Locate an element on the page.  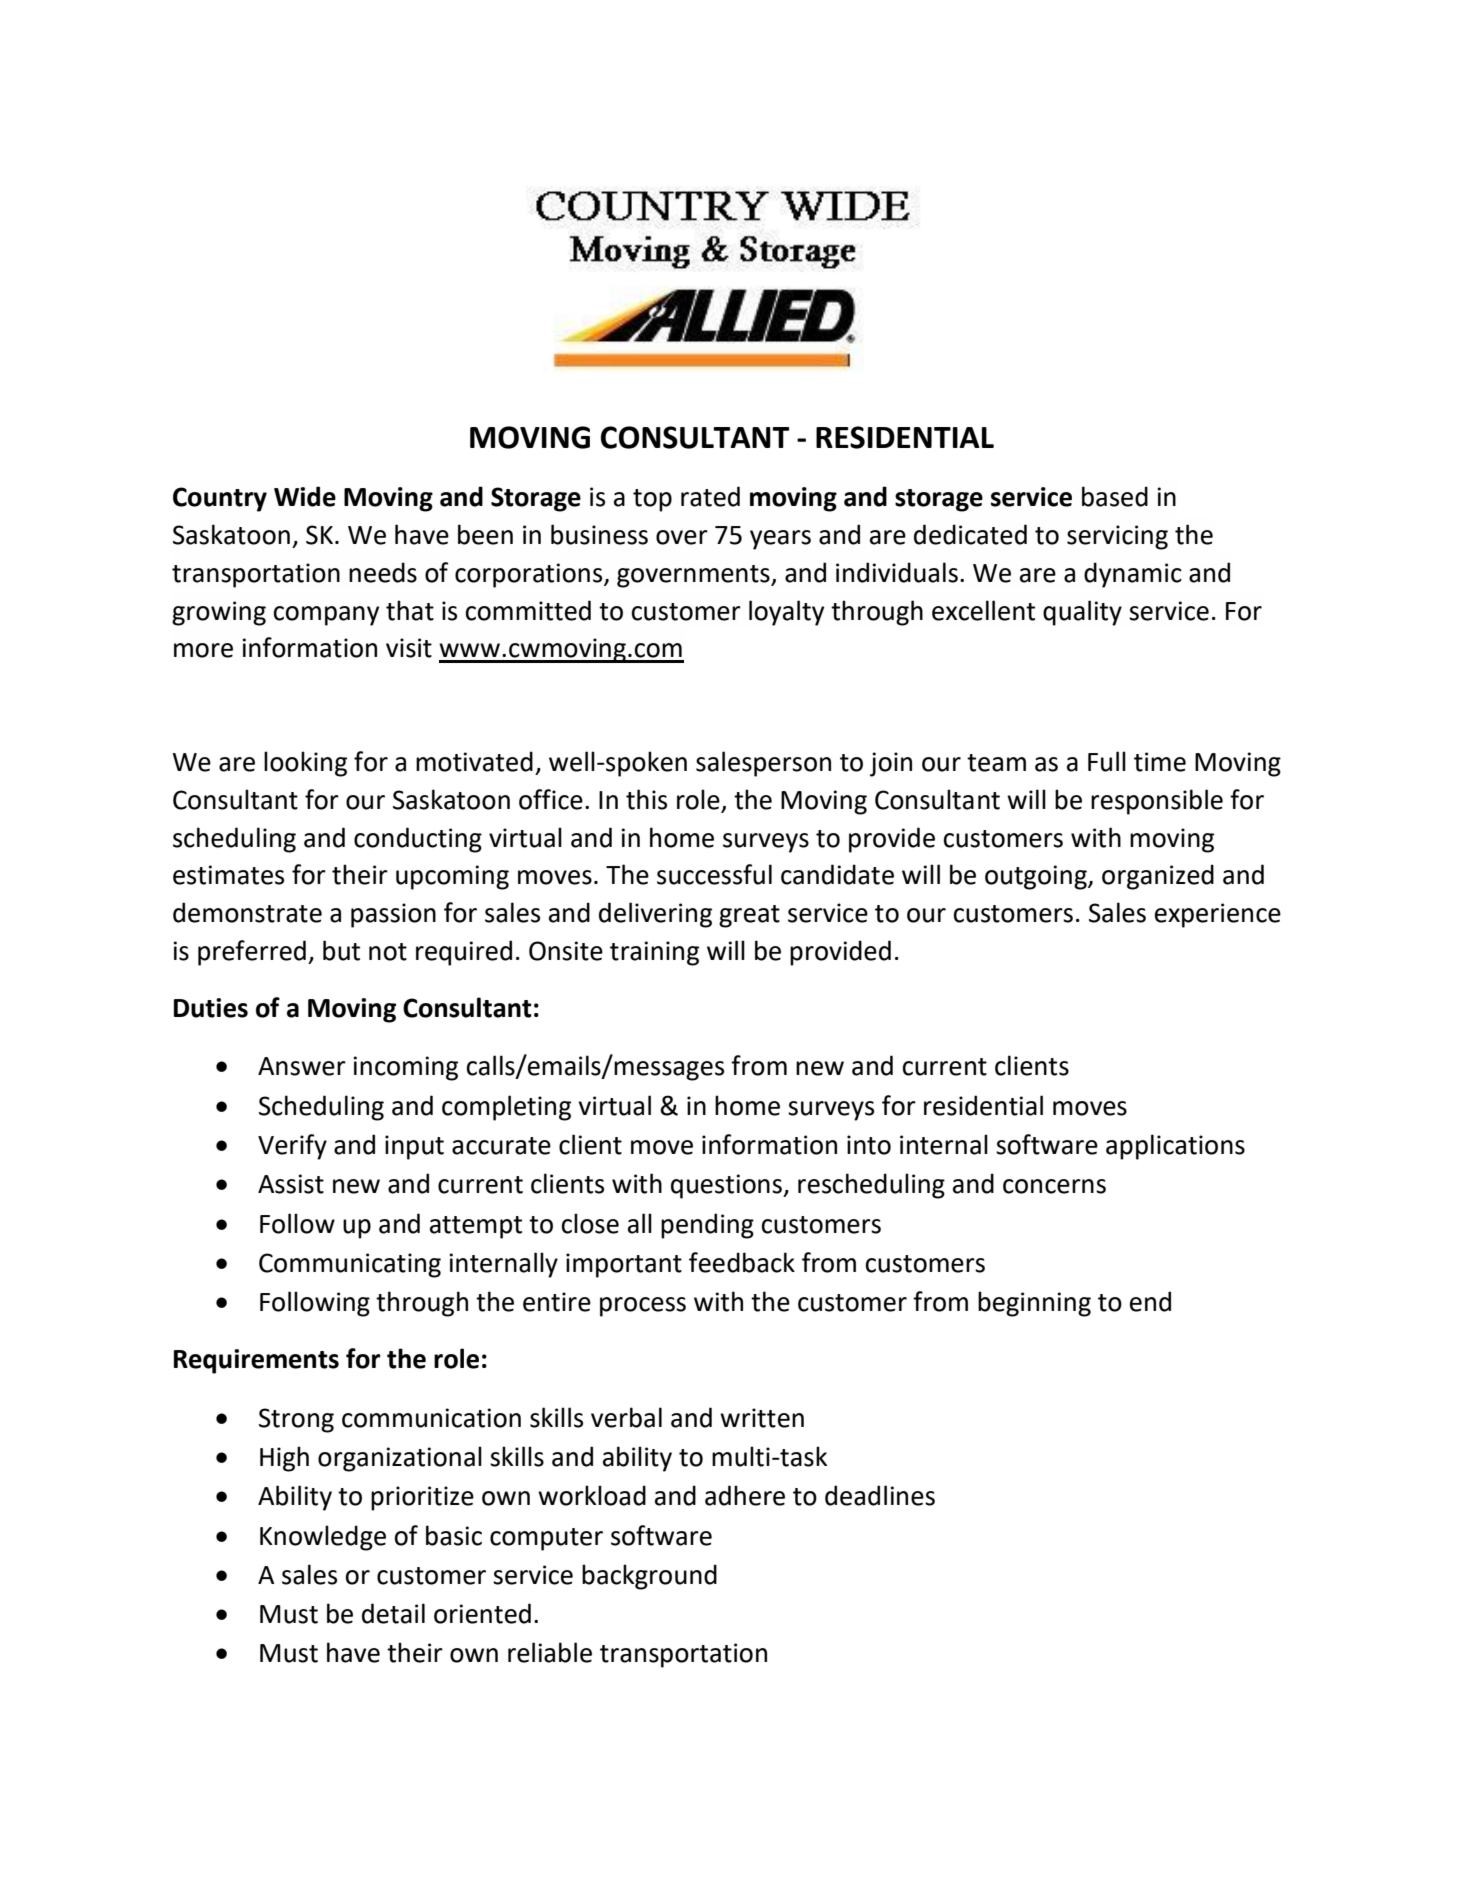
servicing is located at coordinates (1117, 537).
